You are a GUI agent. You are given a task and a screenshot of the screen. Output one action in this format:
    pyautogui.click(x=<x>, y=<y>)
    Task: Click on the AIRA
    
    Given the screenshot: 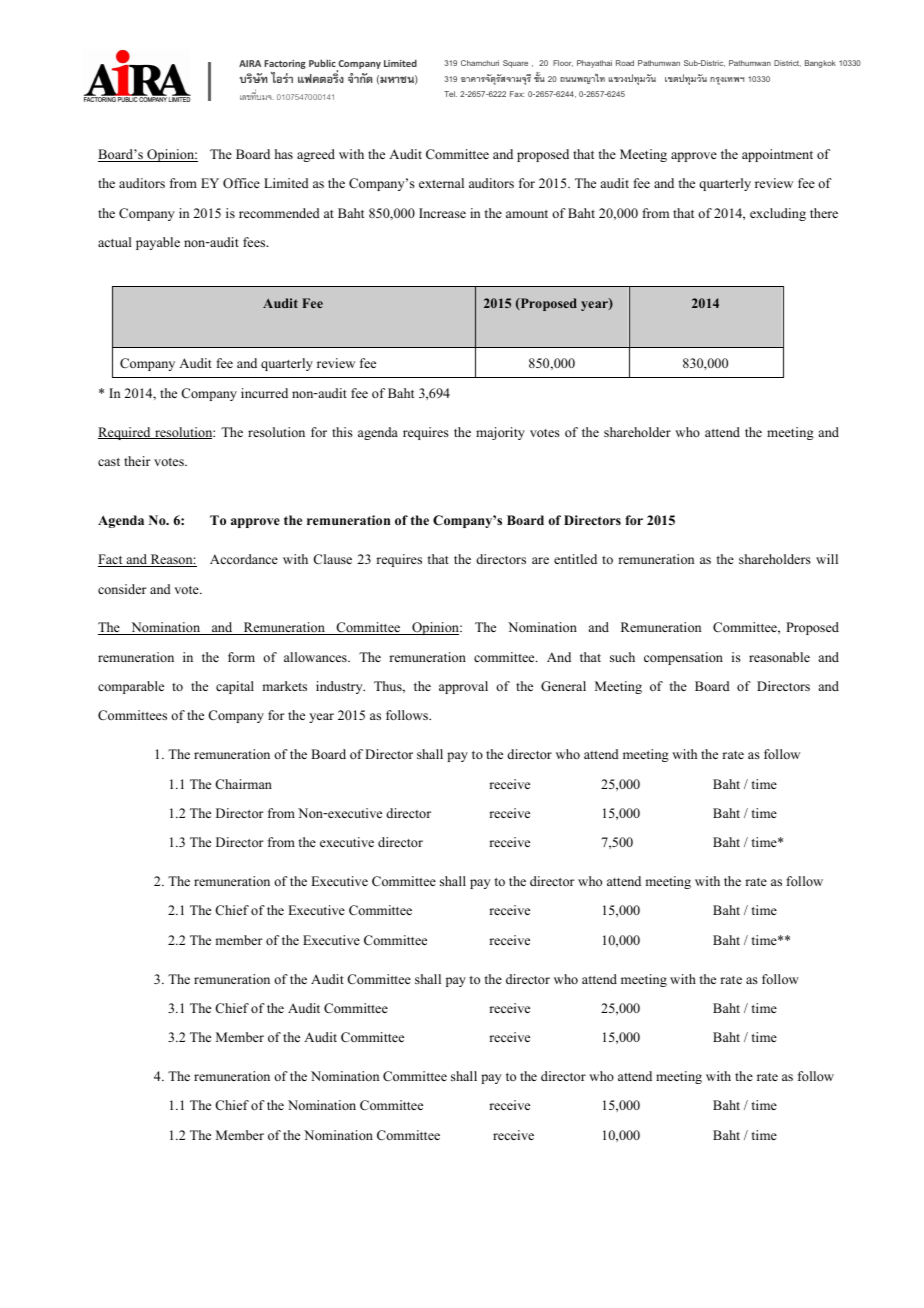 What is the action you would take?
    pyautogui.click(x=250, y=63)
